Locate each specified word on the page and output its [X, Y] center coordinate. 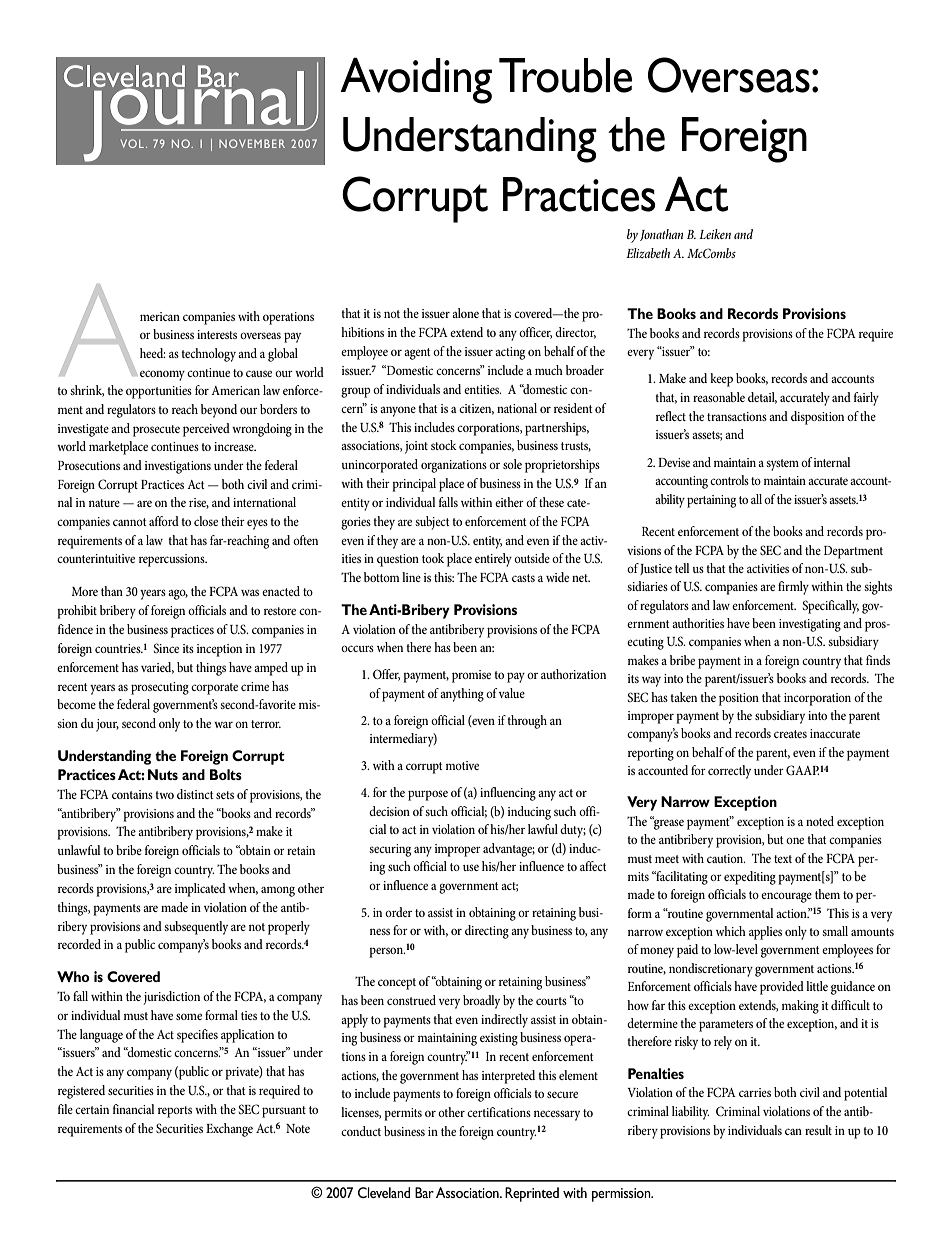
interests [217, 334]
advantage [509, 850]
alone [465, 313]
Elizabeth [648, 253]
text [783, 859]
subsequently [196, 928]
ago [178, 594]
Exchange [229, 1130]
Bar [424, 1192]
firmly [793, 588]
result [818, 1130]
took [433, 558]
